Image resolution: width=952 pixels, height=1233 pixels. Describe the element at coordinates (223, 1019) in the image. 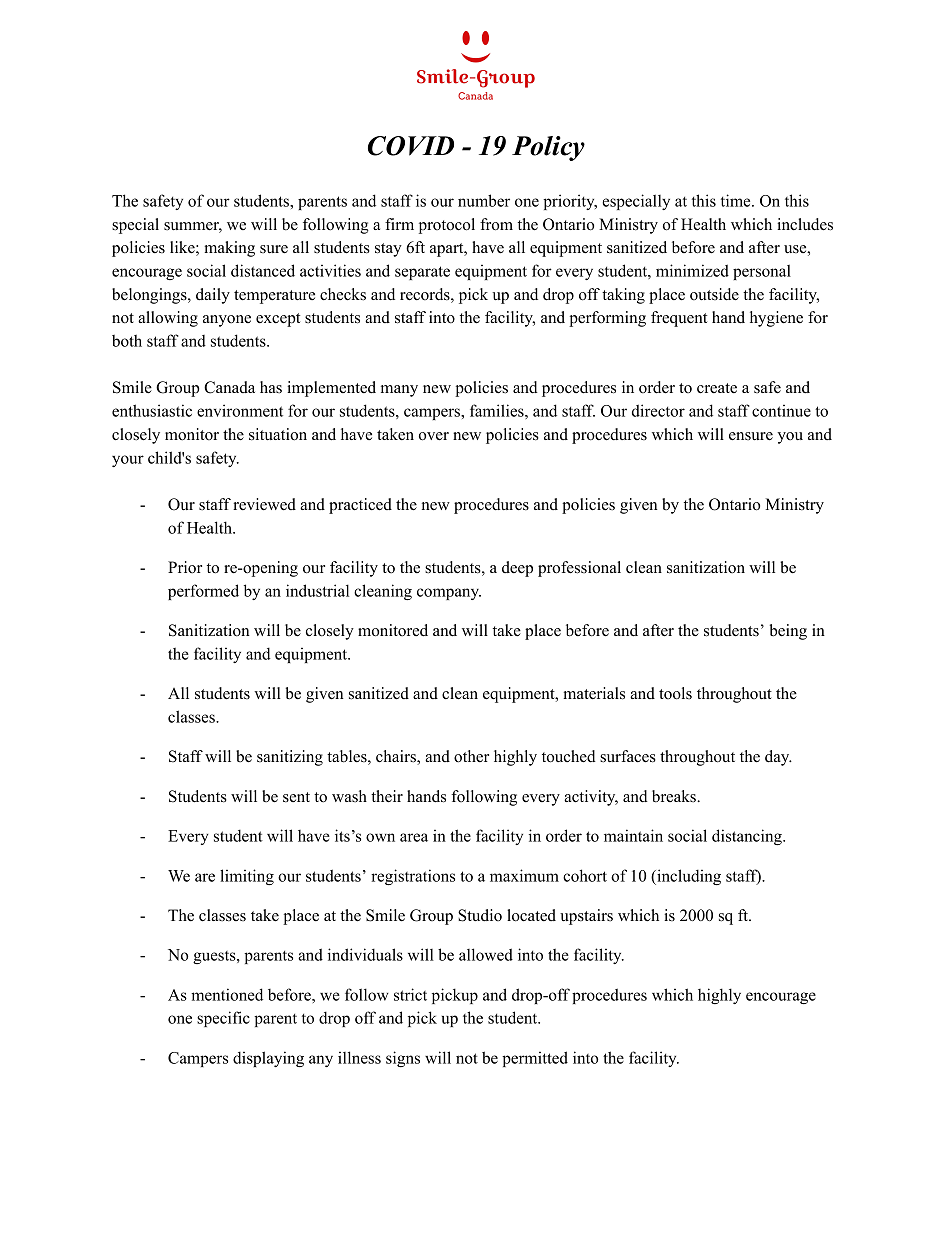

I see `specific` at that location.
